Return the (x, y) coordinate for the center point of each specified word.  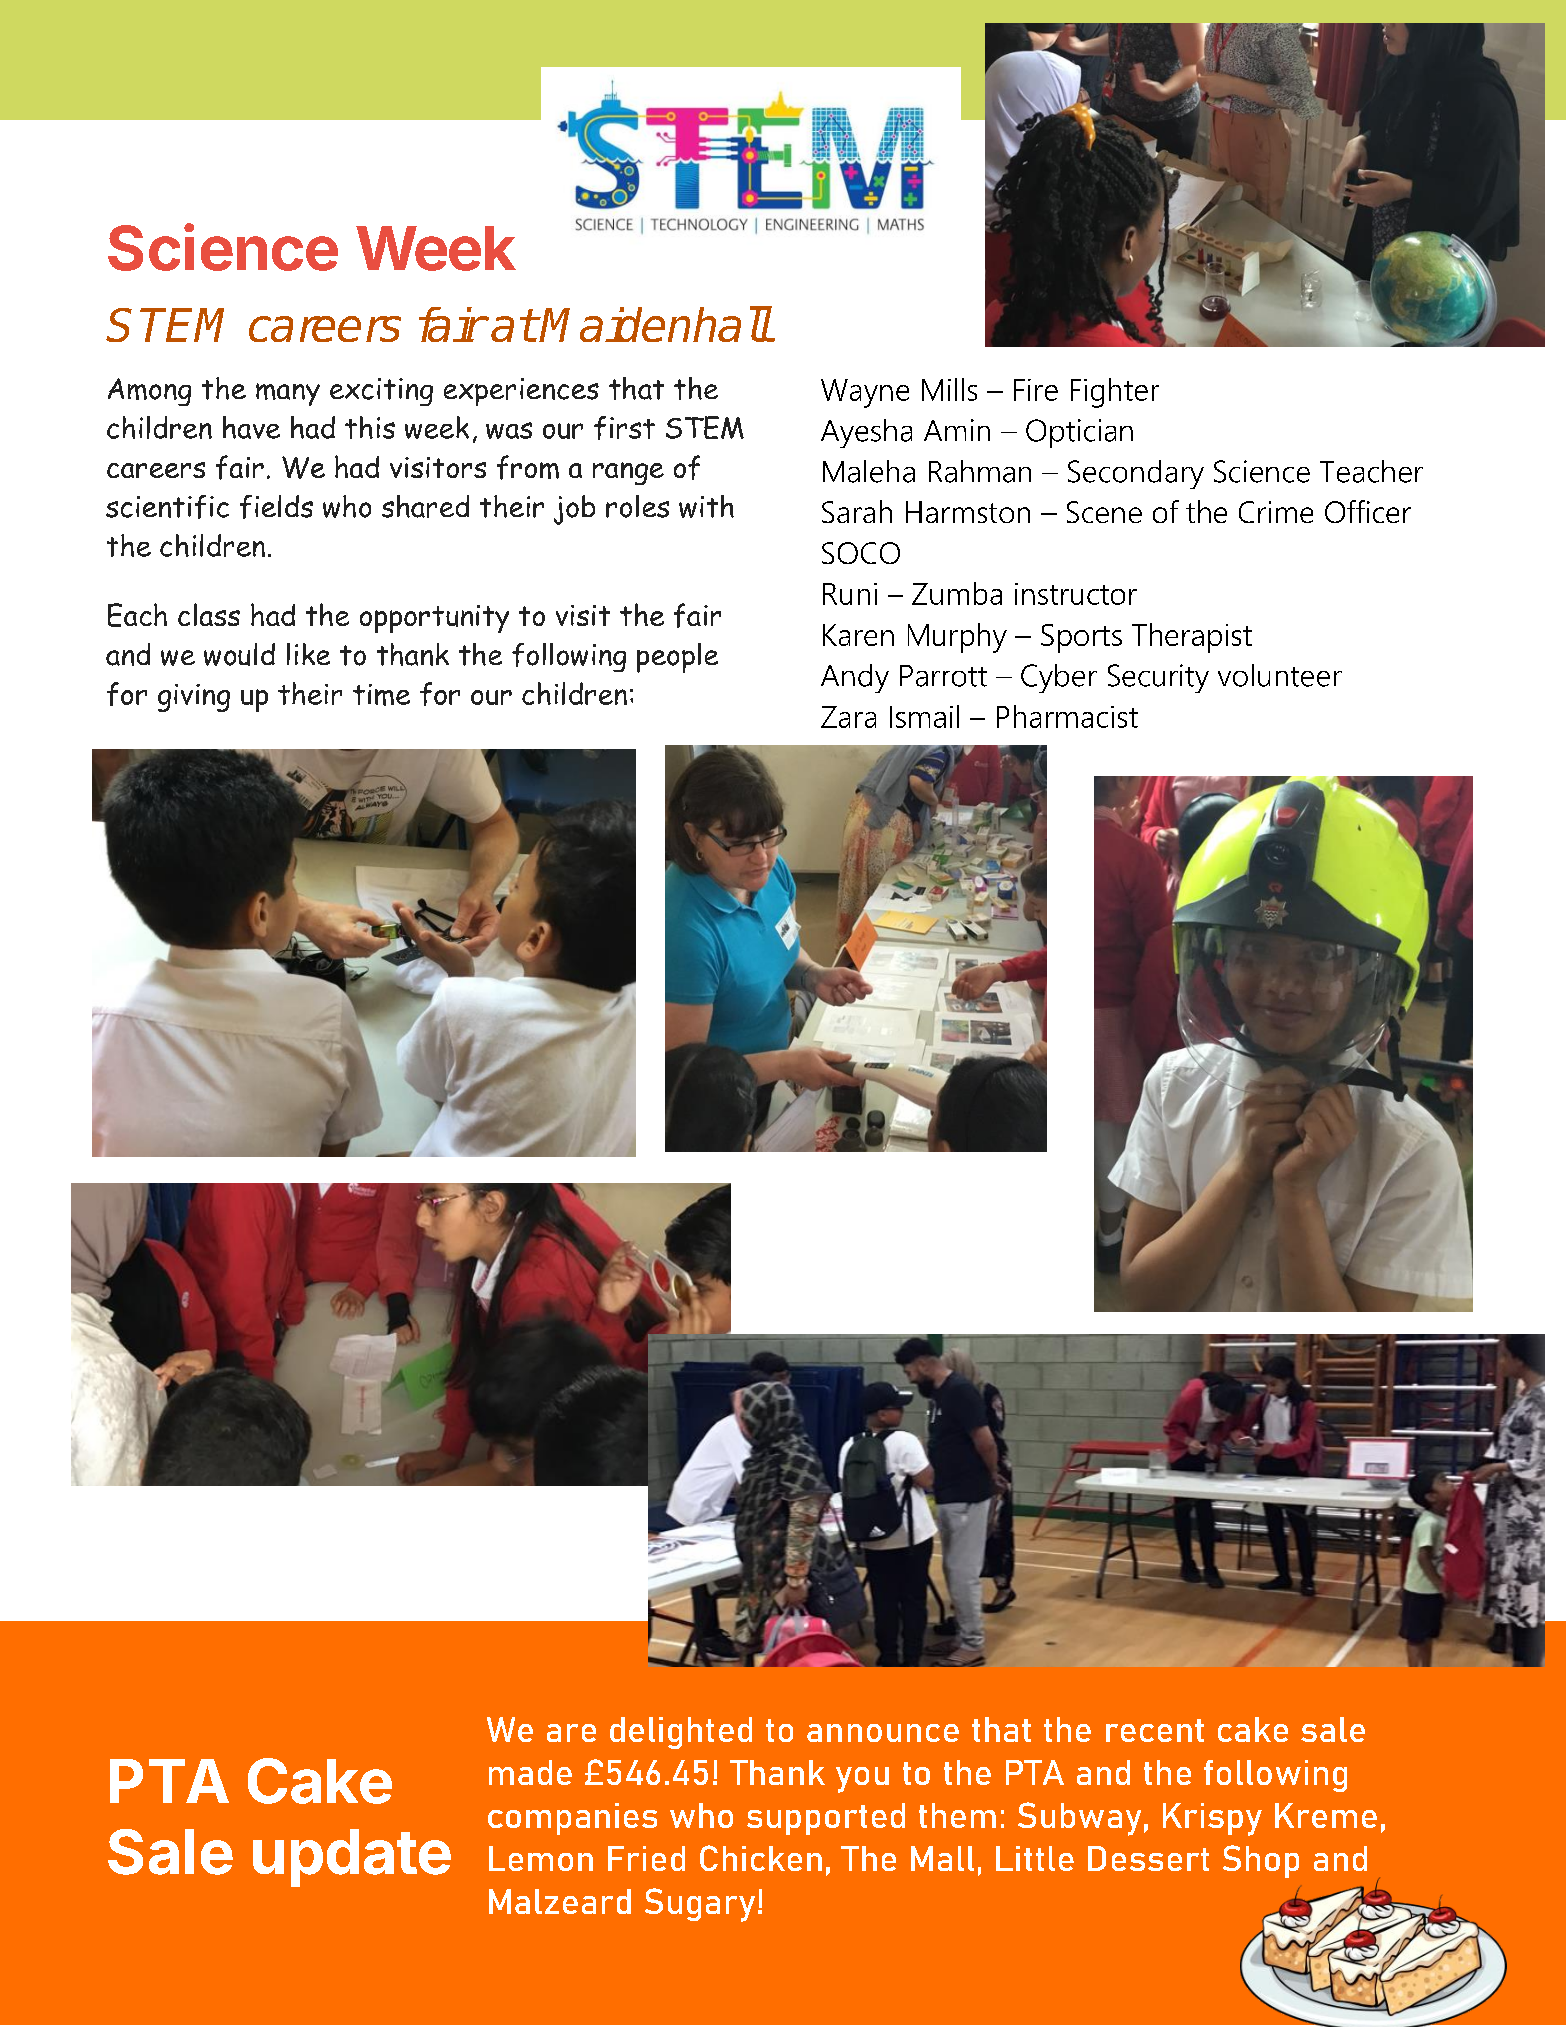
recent (1155, 1730)
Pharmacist (1067, 716)
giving (194, 698)
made (530, 1772)
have (251, 427)
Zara (848, 717)
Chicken (761, 1858)
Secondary (1136, 474)
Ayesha (866, 433)
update (352, 1858)
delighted (681, 1733)
